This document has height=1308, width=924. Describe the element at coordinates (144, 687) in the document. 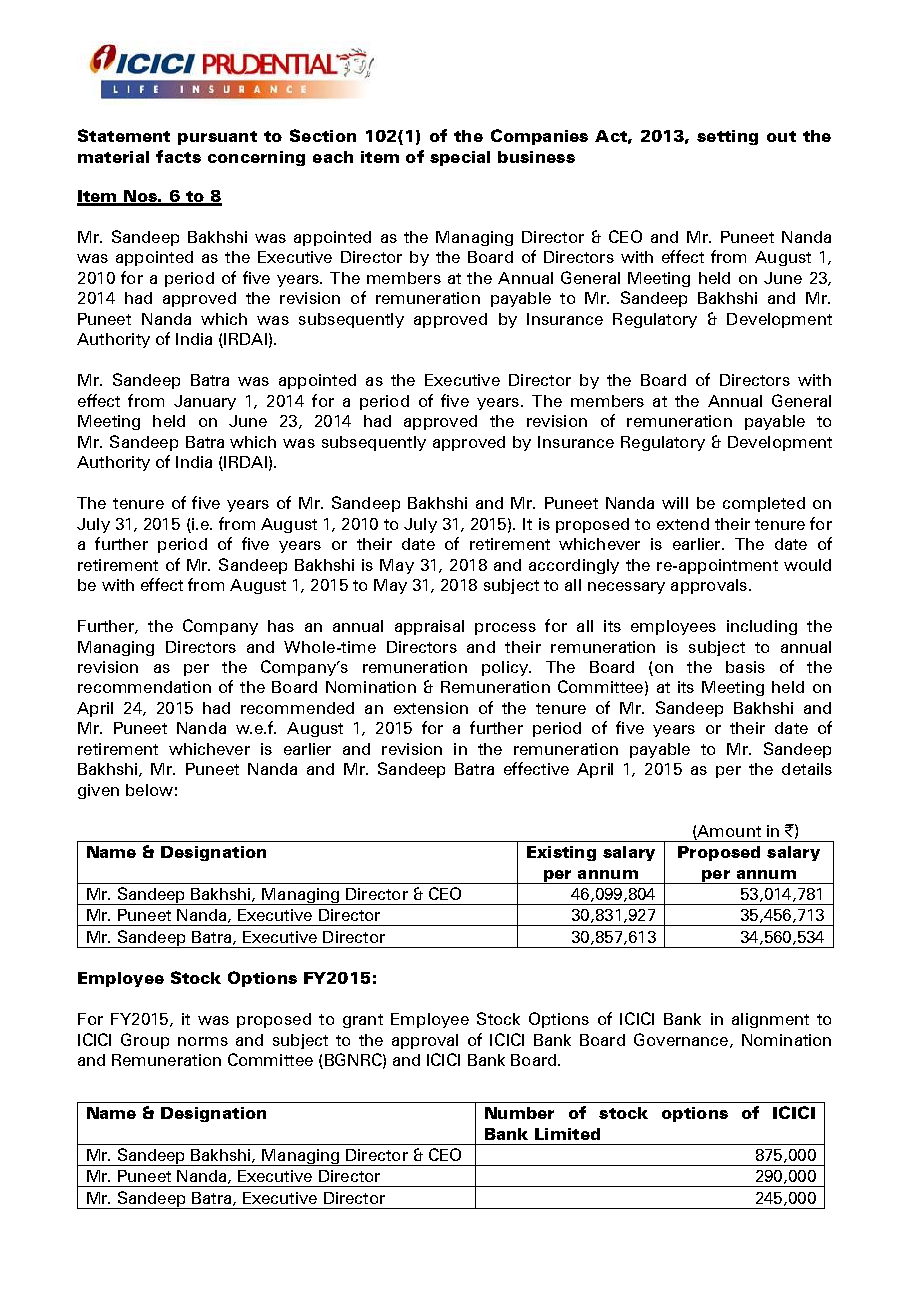

I see `recommendation` at that location.
